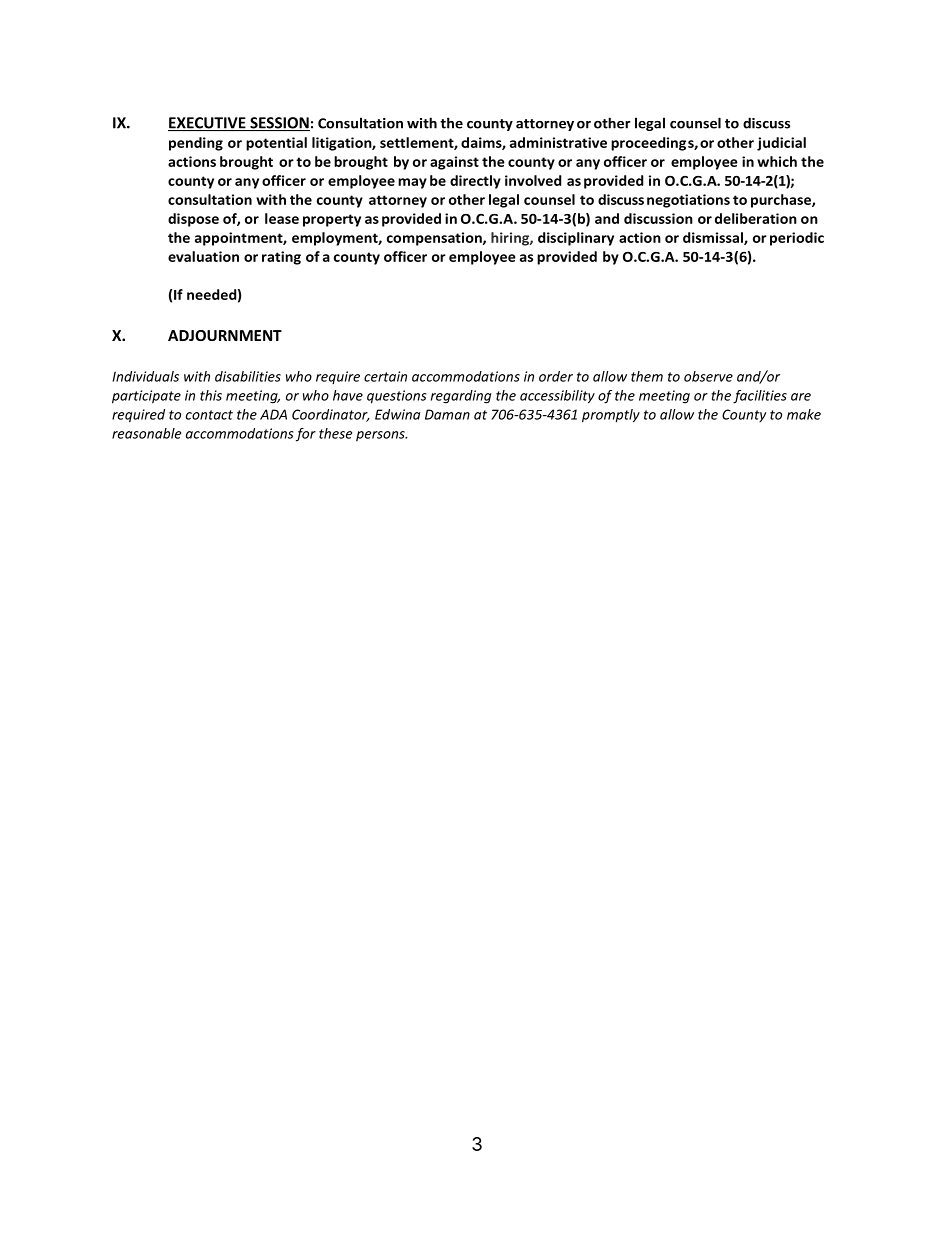 The width and height of the document is (952, 1233). I want to click on ADJOURNMENT, so click(225, 335).
